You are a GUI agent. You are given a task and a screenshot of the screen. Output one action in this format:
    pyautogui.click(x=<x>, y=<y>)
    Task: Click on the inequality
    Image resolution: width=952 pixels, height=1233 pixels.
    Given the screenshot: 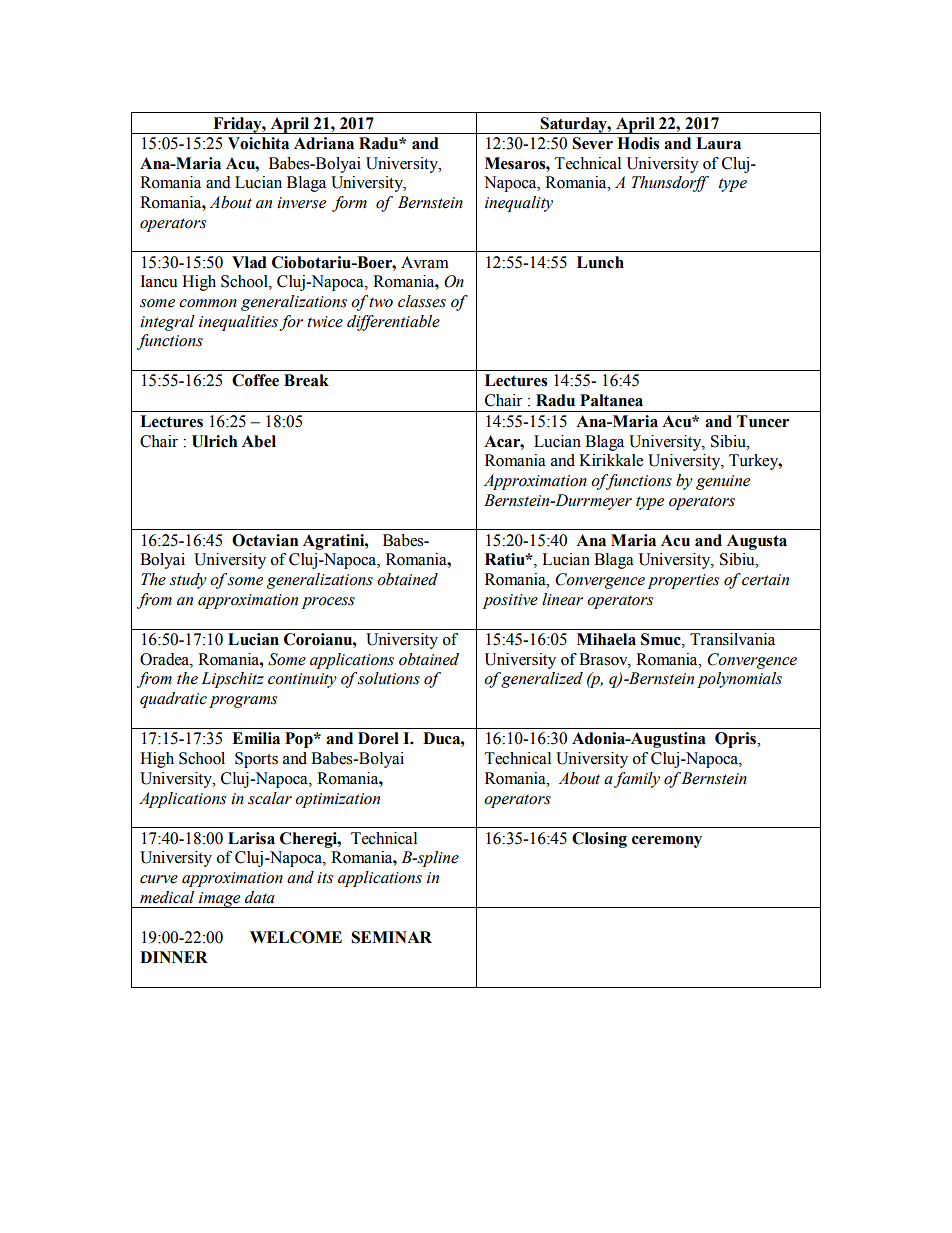 What is the action you would take?
    pyautogui.click(x=519, y=204)
